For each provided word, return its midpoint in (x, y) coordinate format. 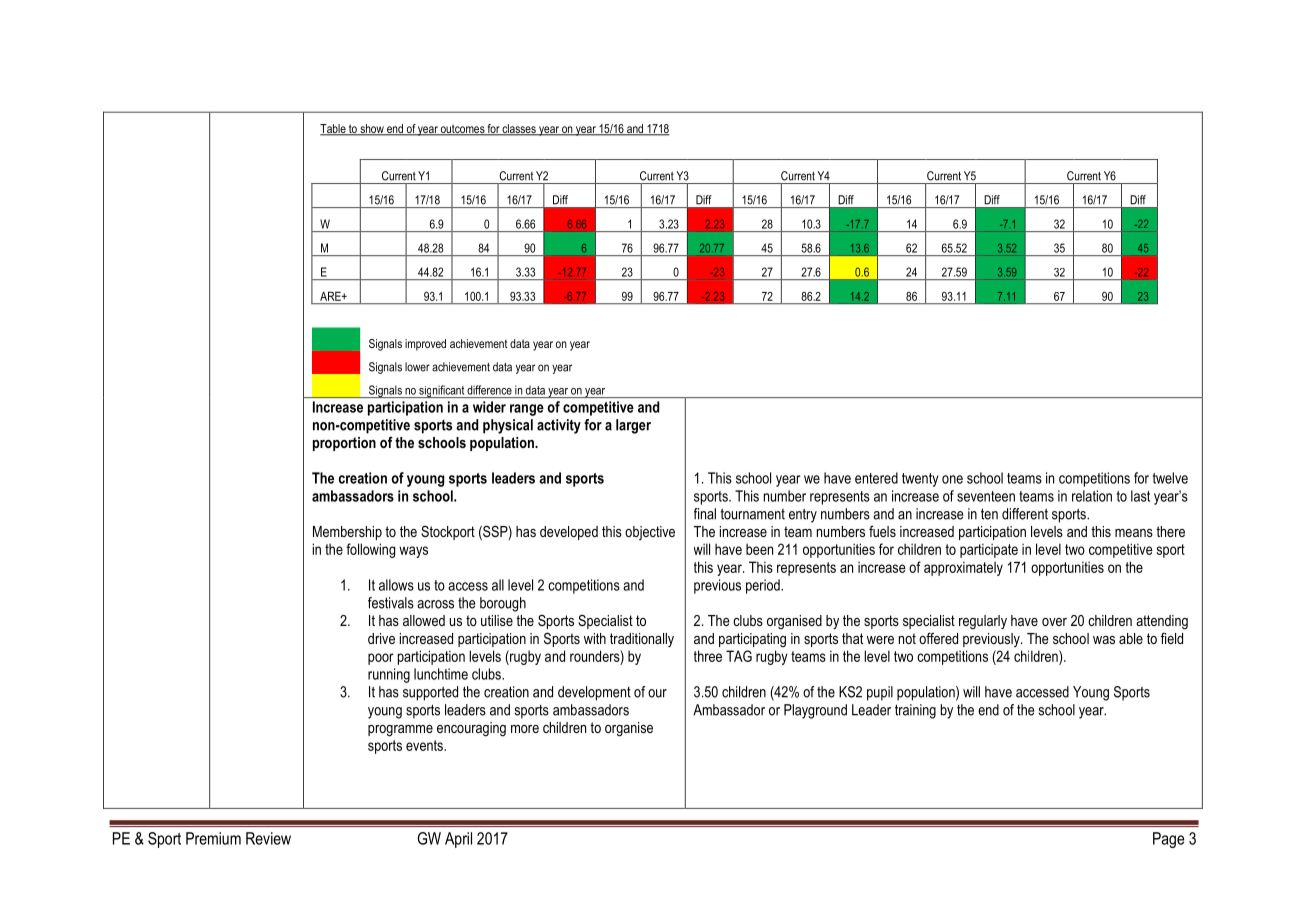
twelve (1170, 478)
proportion (344, 444)
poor (381, 659)
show (372, 130)
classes (519, 130)
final (705, 514)
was (1104, 640)
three (708, 656)
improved (425, 345)
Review (268, 838)
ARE (331, 296)
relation (1092, 496)
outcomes (462, 130)
